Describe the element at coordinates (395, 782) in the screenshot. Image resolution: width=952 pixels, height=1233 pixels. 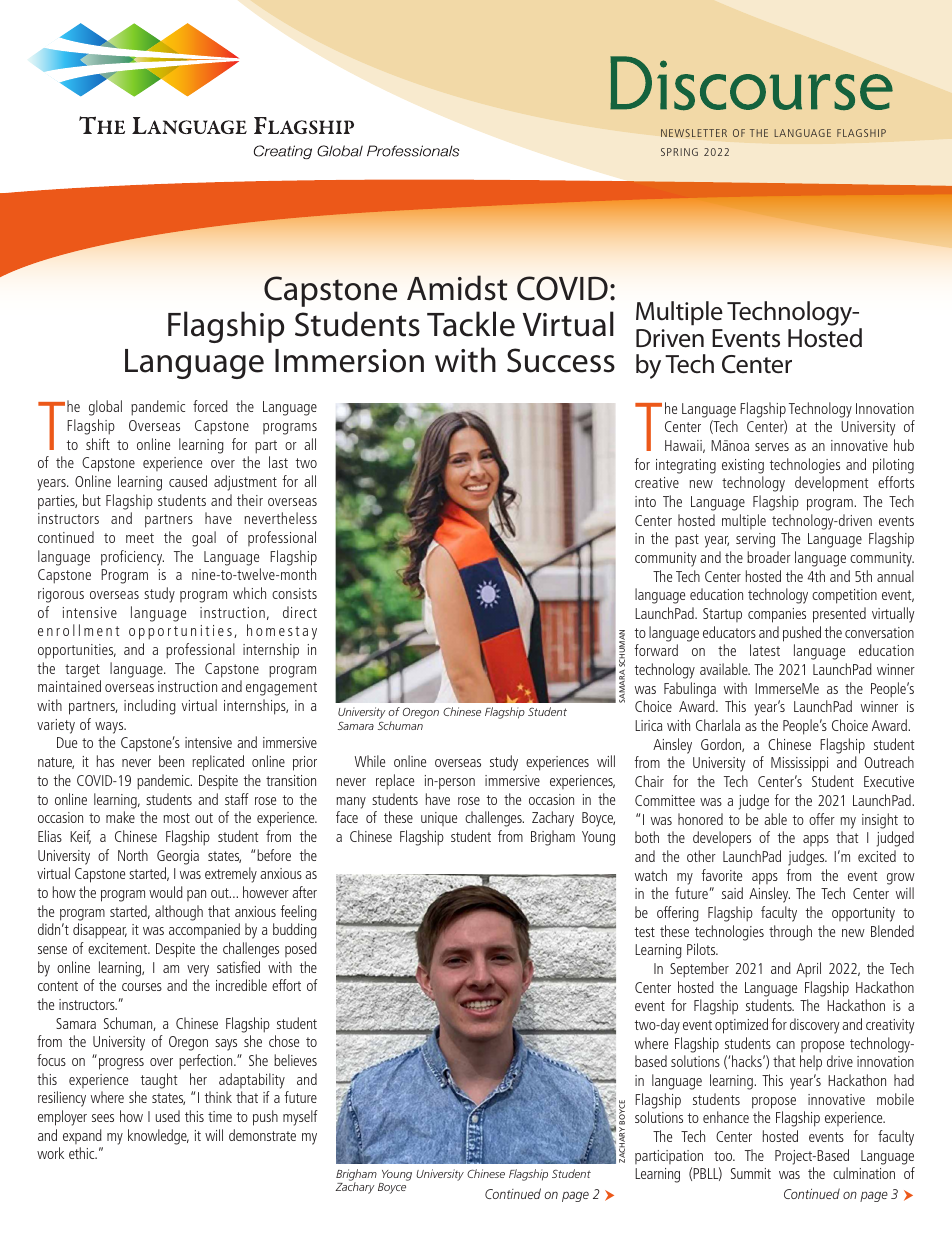
I see `replace` at that location.
